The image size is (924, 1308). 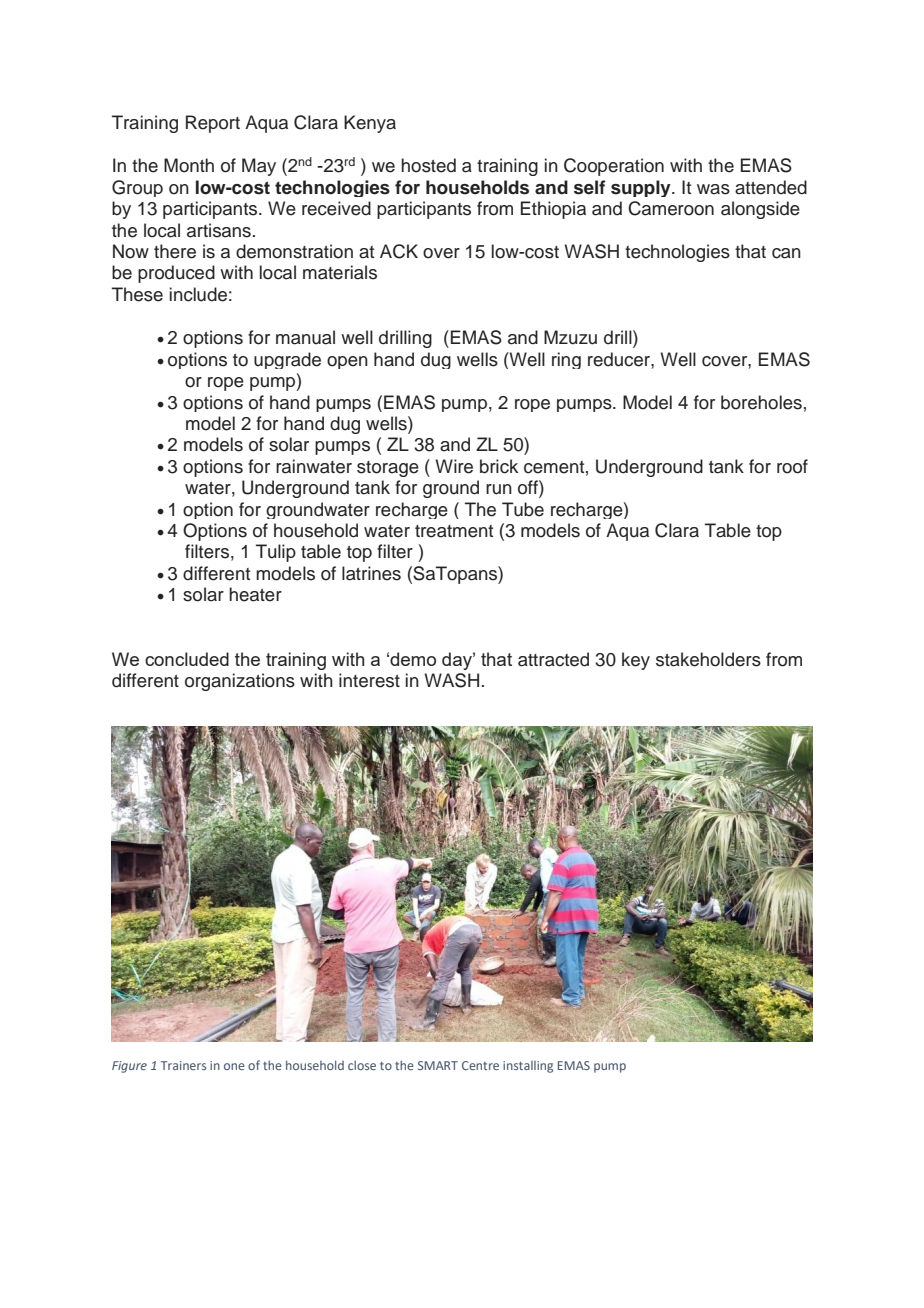 What do you see at coordinates (287, 360) in the screenshot?
I see `upgrade` at bounding box center [287, 360].
